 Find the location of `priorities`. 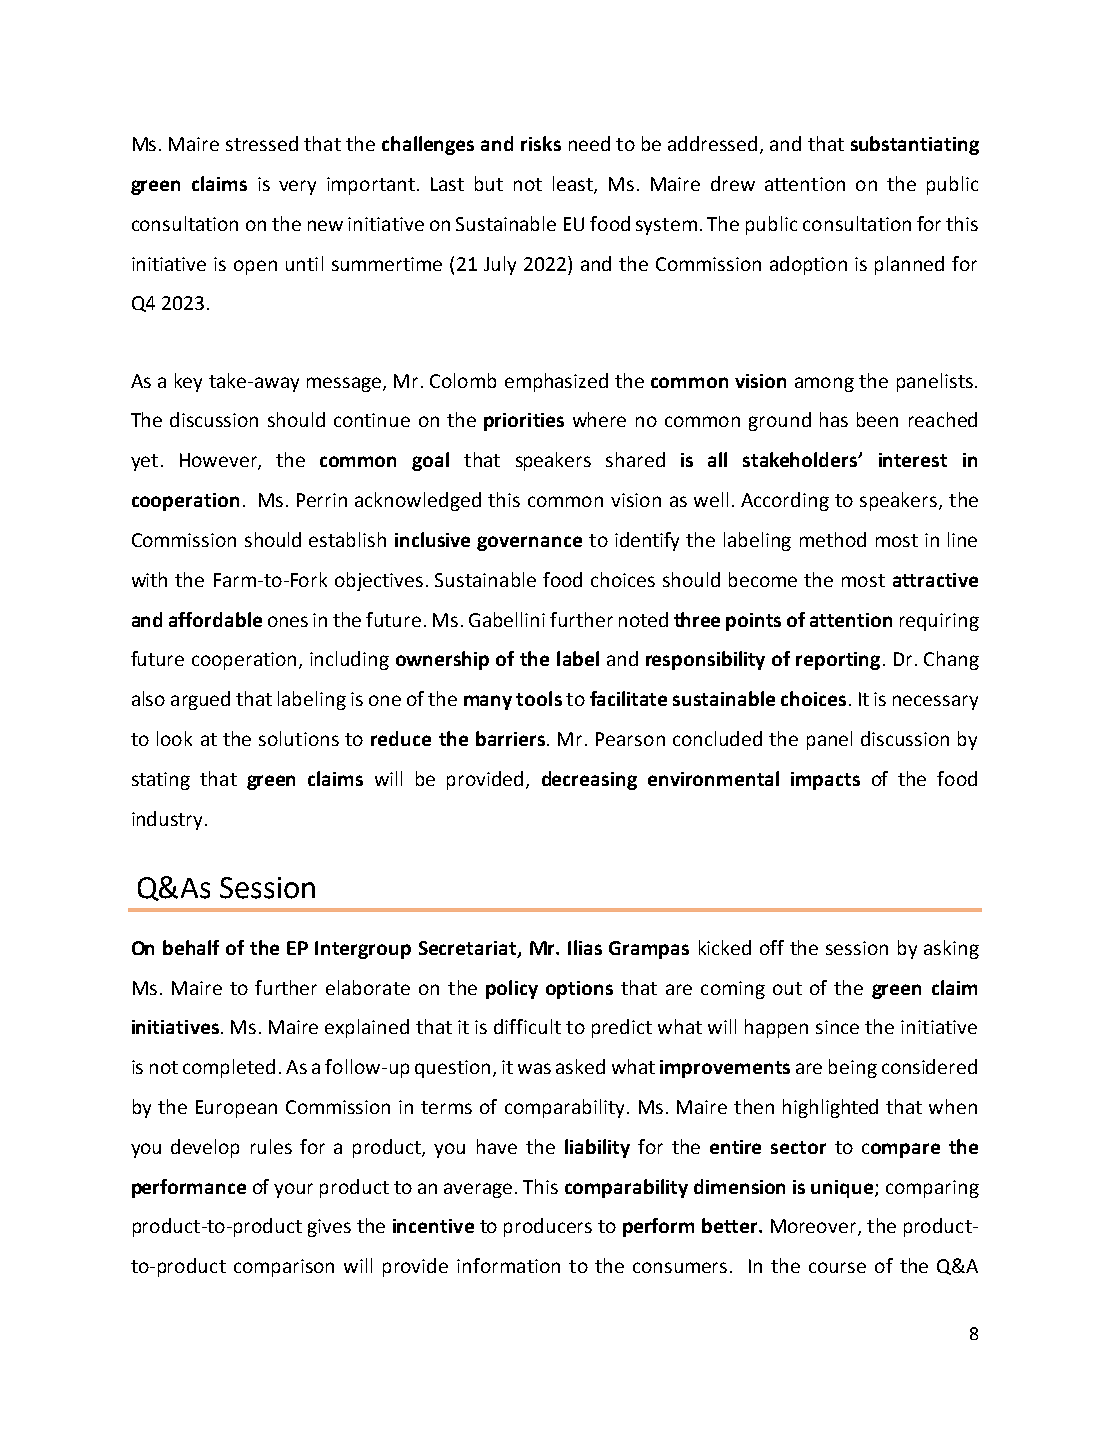

priorities is located at coordinates (524, 422).
